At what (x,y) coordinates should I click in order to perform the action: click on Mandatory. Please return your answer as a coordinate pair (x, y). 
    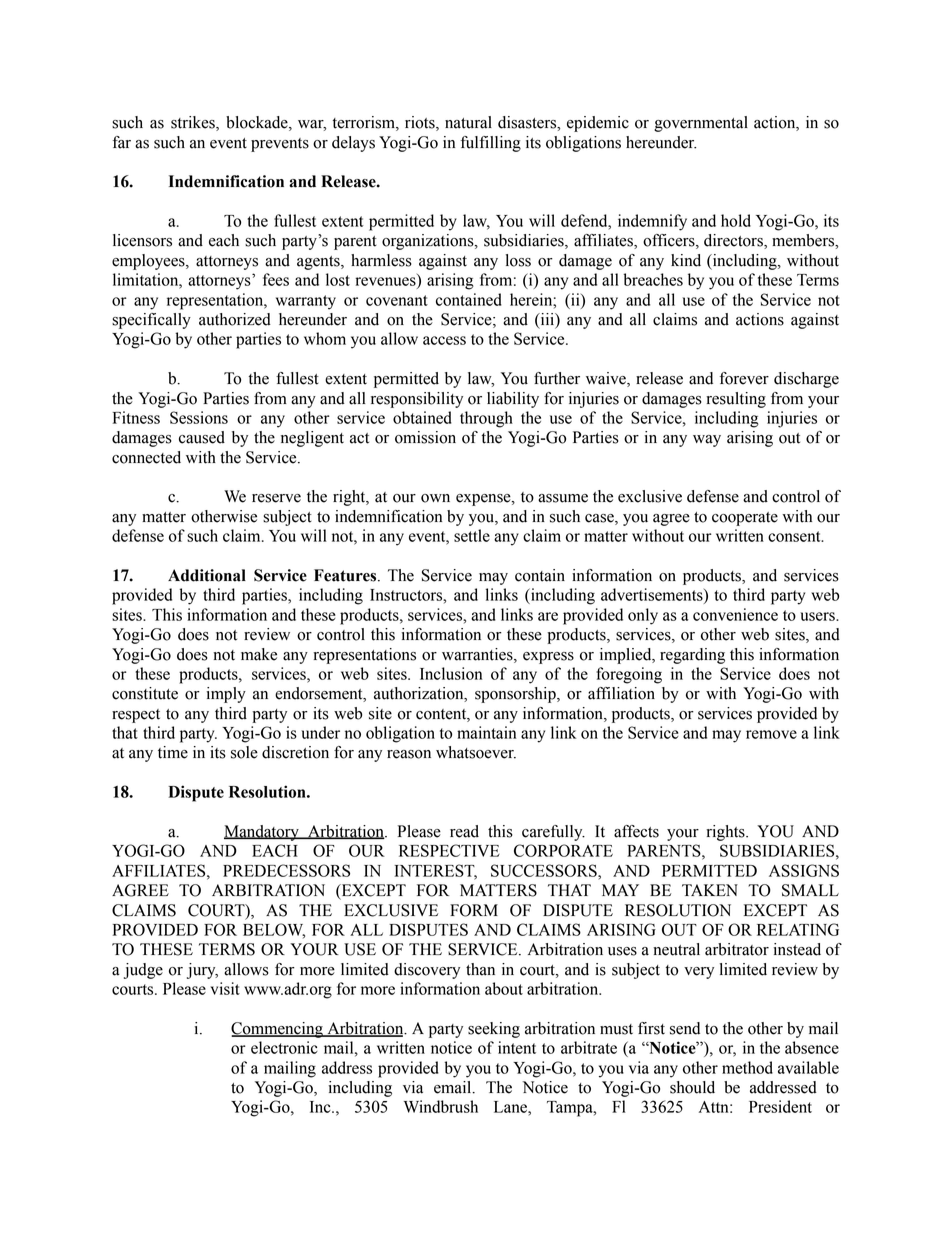
    Looking at the image, I should click on (262, 833).
